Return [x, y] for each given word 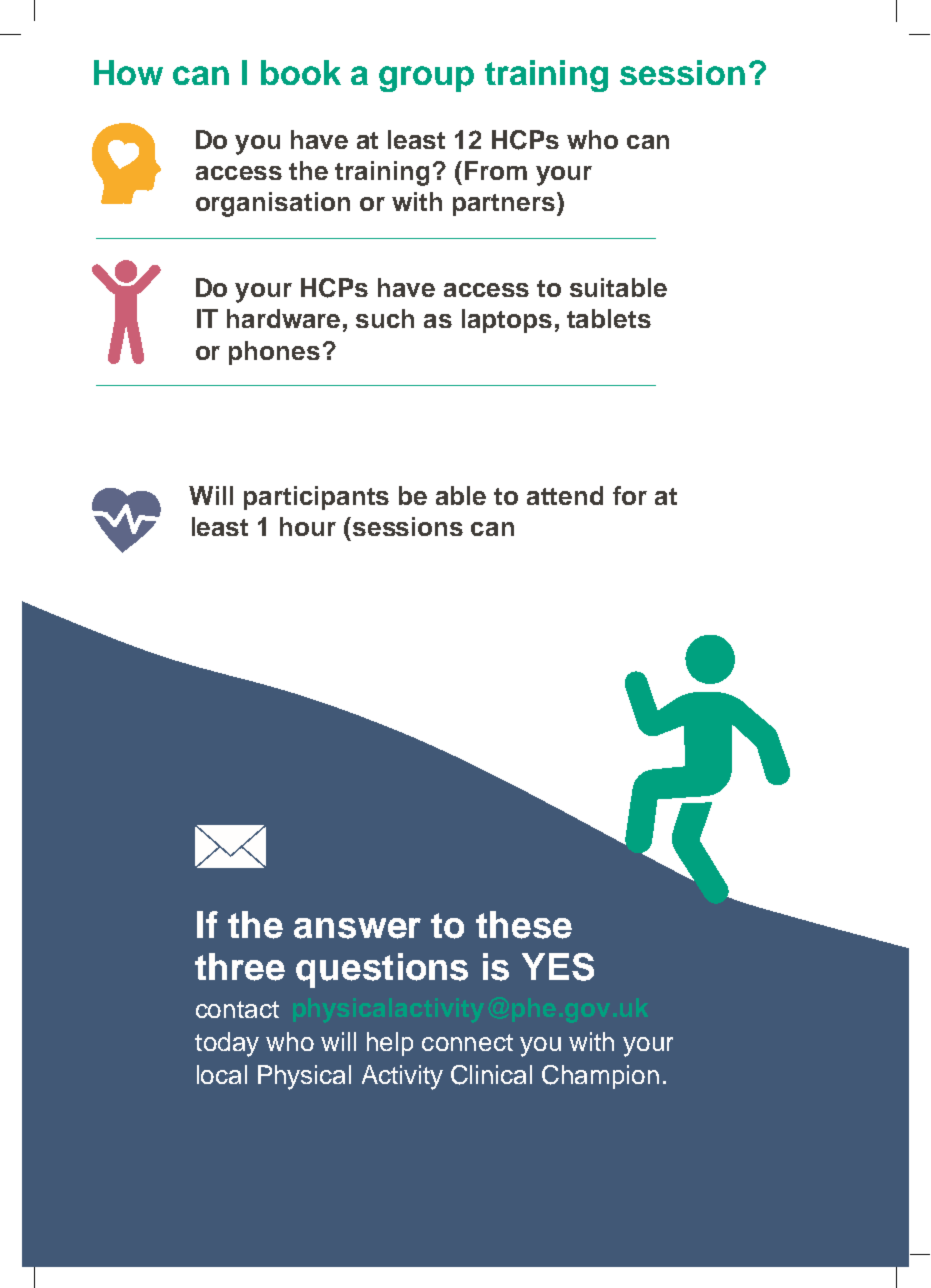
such [385, 318]
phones [274, 353]
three [240, 967]
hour [308, 526]
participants [316, 498]
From [496, 170]
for [630, 495]
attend [565, 495]
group [426, 79]
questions [382, 970]
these [524, 925]
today [227, 1044]
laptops [507, 321]
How [128, 72]
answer [357, 928]
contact [237, 1009]
